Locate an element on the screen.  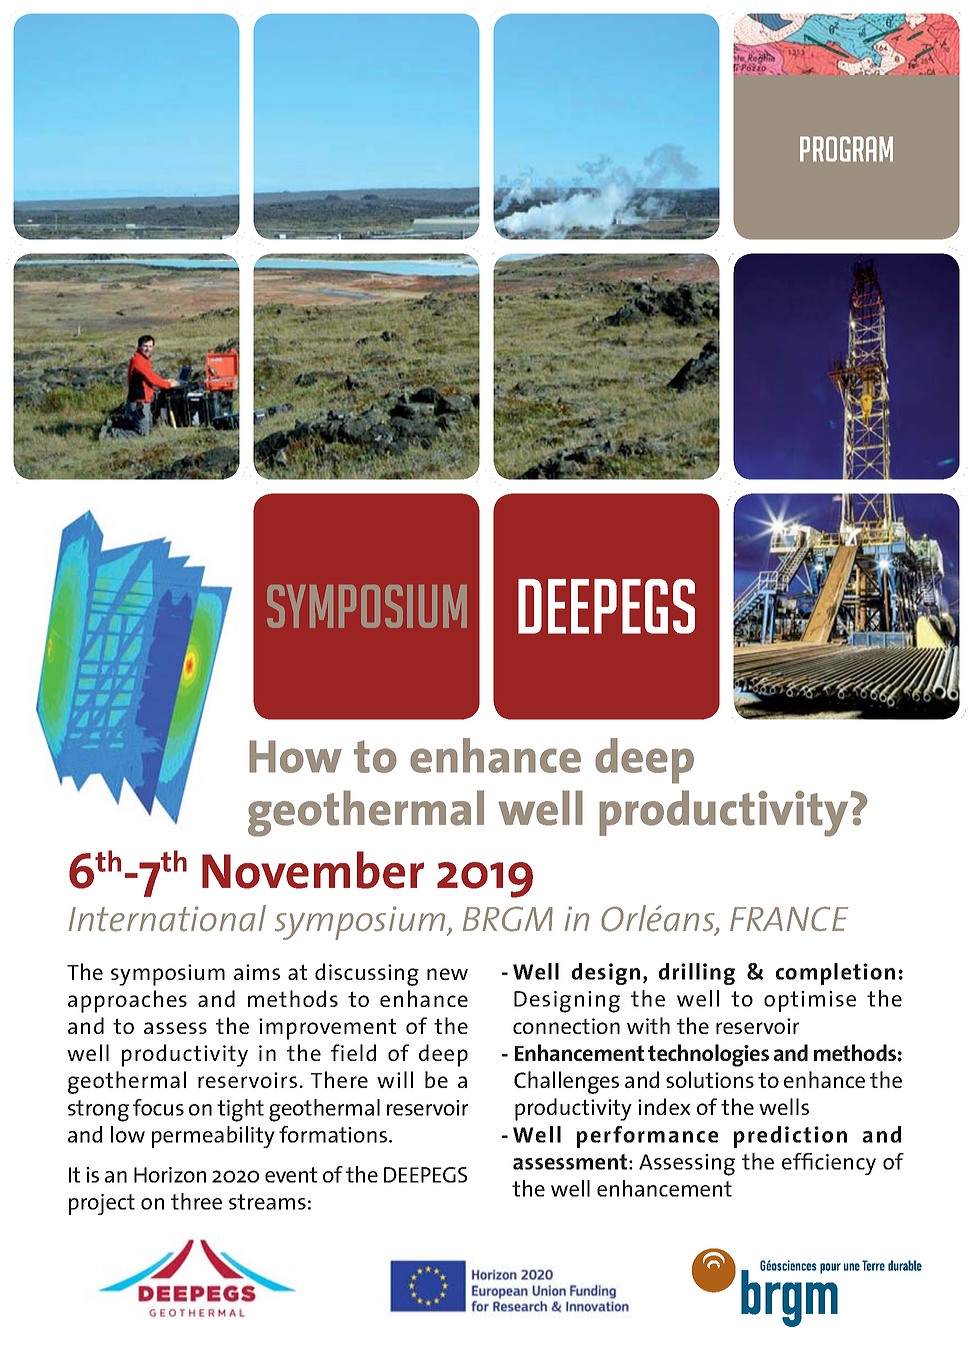
FRANCE is located at coordinates (789, 919).
